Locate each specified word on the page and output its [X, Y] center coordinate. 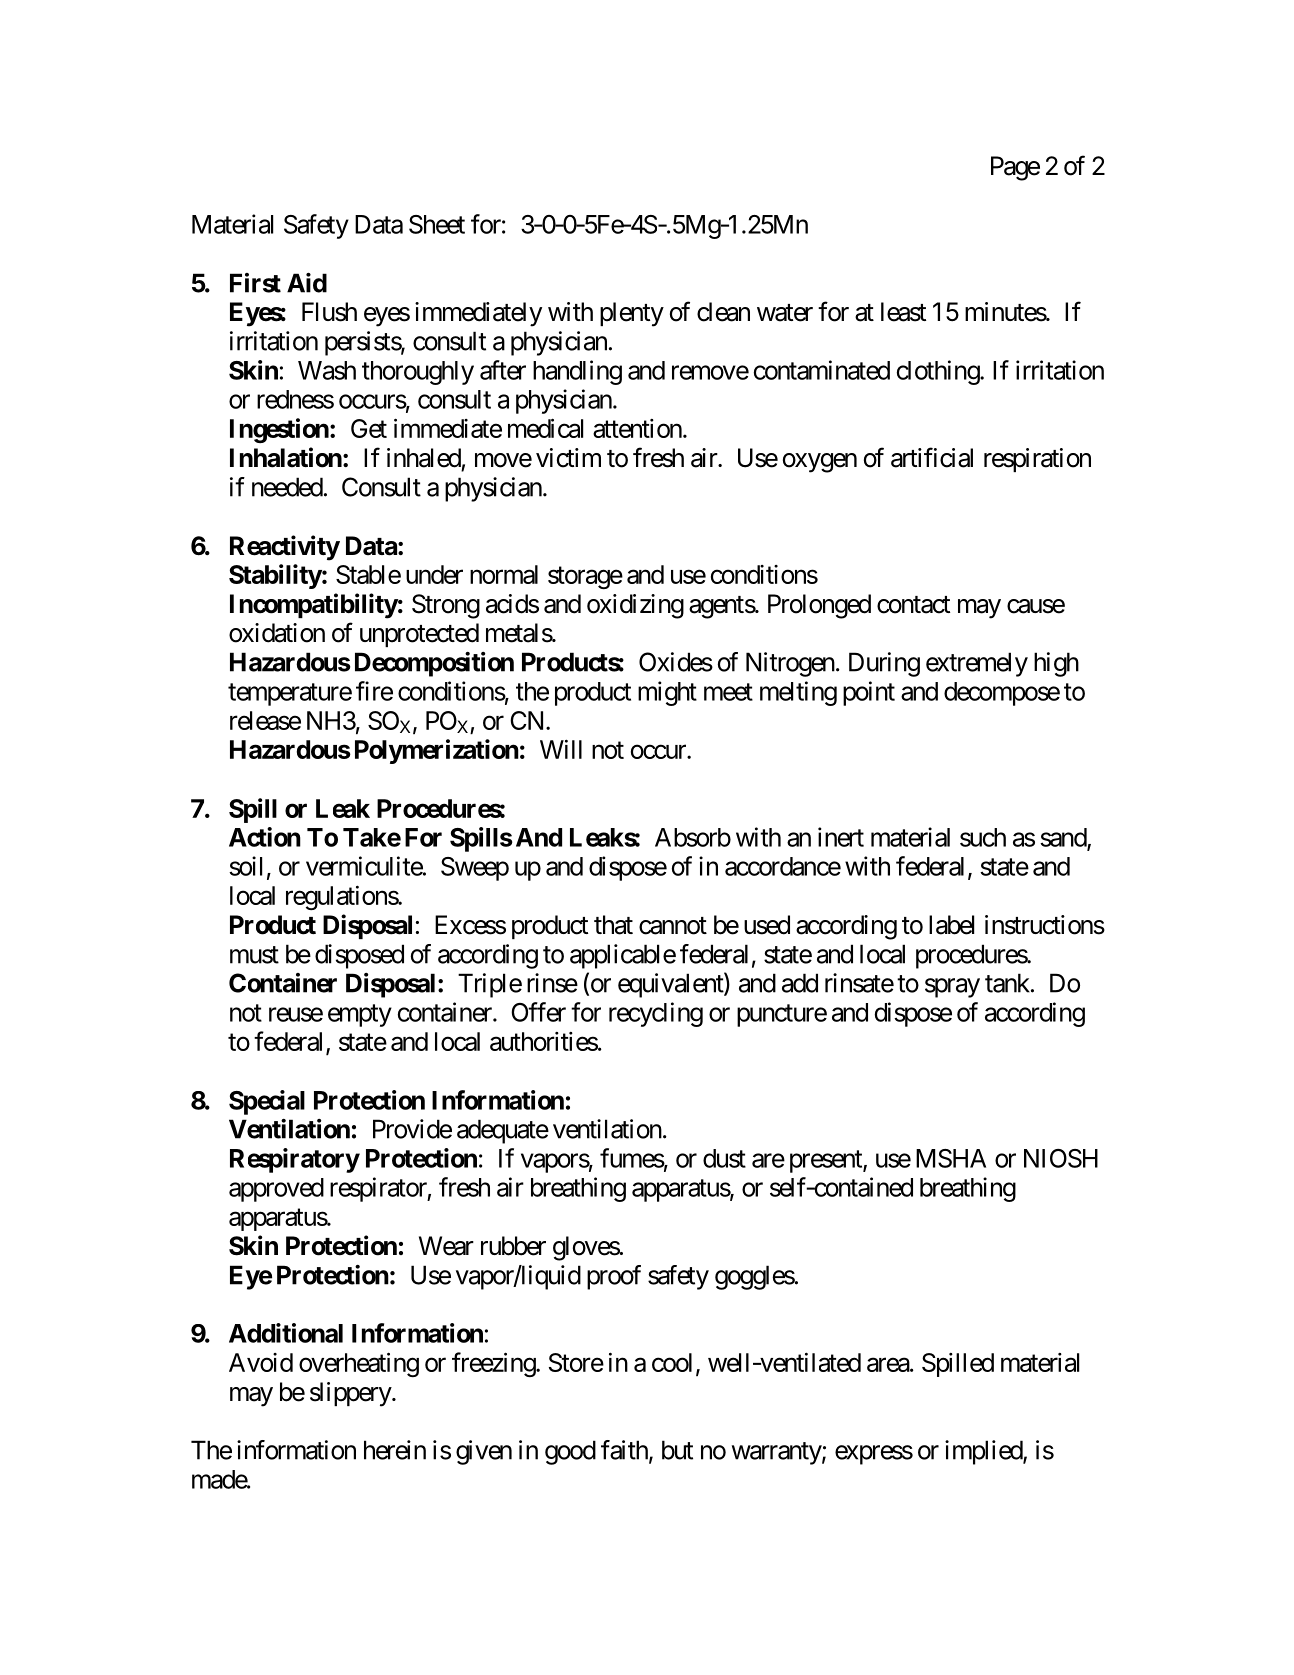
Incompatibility [314, 606]
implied [984, 1452]
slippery [351, 1394]
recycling [656, 1014]
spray [952, 988]
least [903, 312]
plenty [632, 314]
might [667, 693]
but [677, 1450]
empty [360, 1015]
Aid [307, 283]
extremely [977, 664]
